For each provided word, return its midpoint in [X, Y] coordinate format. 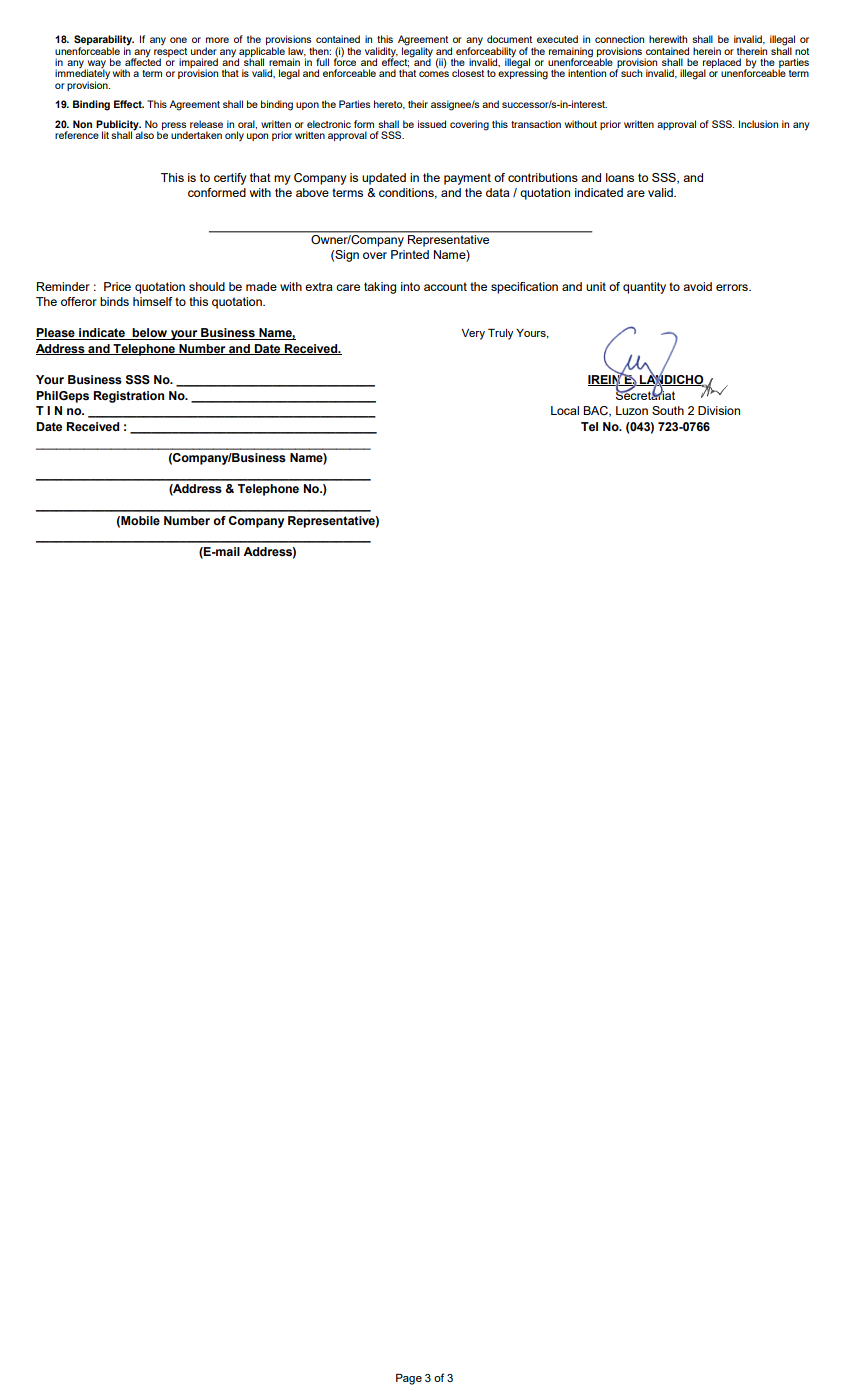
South [668, 410]
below [150, 334]
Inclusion [758, 124]
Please [56, 334]
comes [434, 74]
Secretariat [645, 394]
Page [409, 1379]
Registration [128, 397]
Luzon [632, 410]
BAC [596, 411]
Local [565, 410]
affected [143, 61]
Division [719, 410]
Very [473, 334]
